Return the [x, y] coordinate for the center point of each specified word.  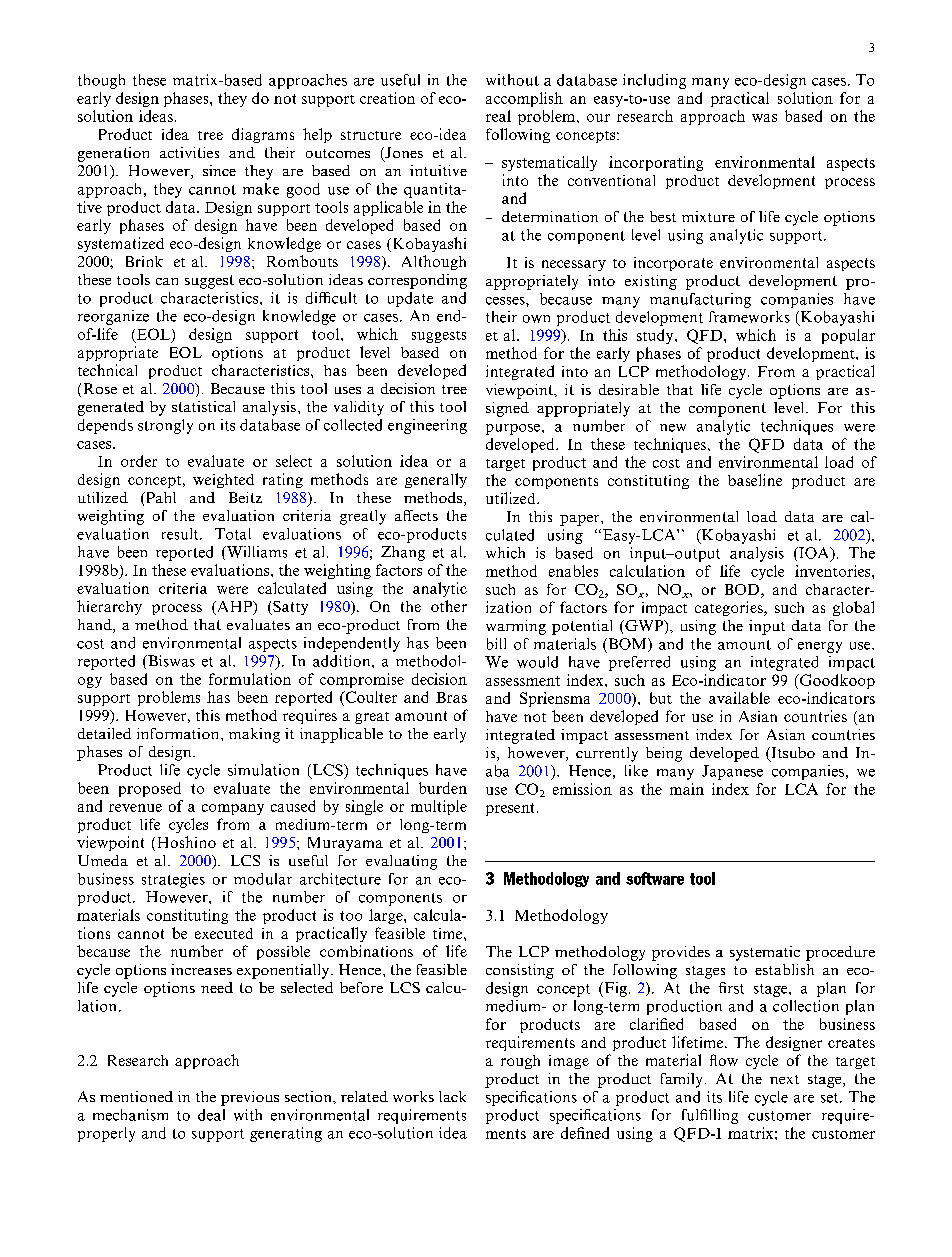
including [654, 81]
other [449, 606]
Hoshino [187, 842]
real [498, 116]
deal [211, 1115]
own [536, 319]
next [784, 1079]
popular [848, 336]
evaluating [401, 862]
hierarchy [109, 607]
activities [189, 152]
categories [730, 608]
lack [452, 1096]
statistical [203, 406]
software [655, 878]
